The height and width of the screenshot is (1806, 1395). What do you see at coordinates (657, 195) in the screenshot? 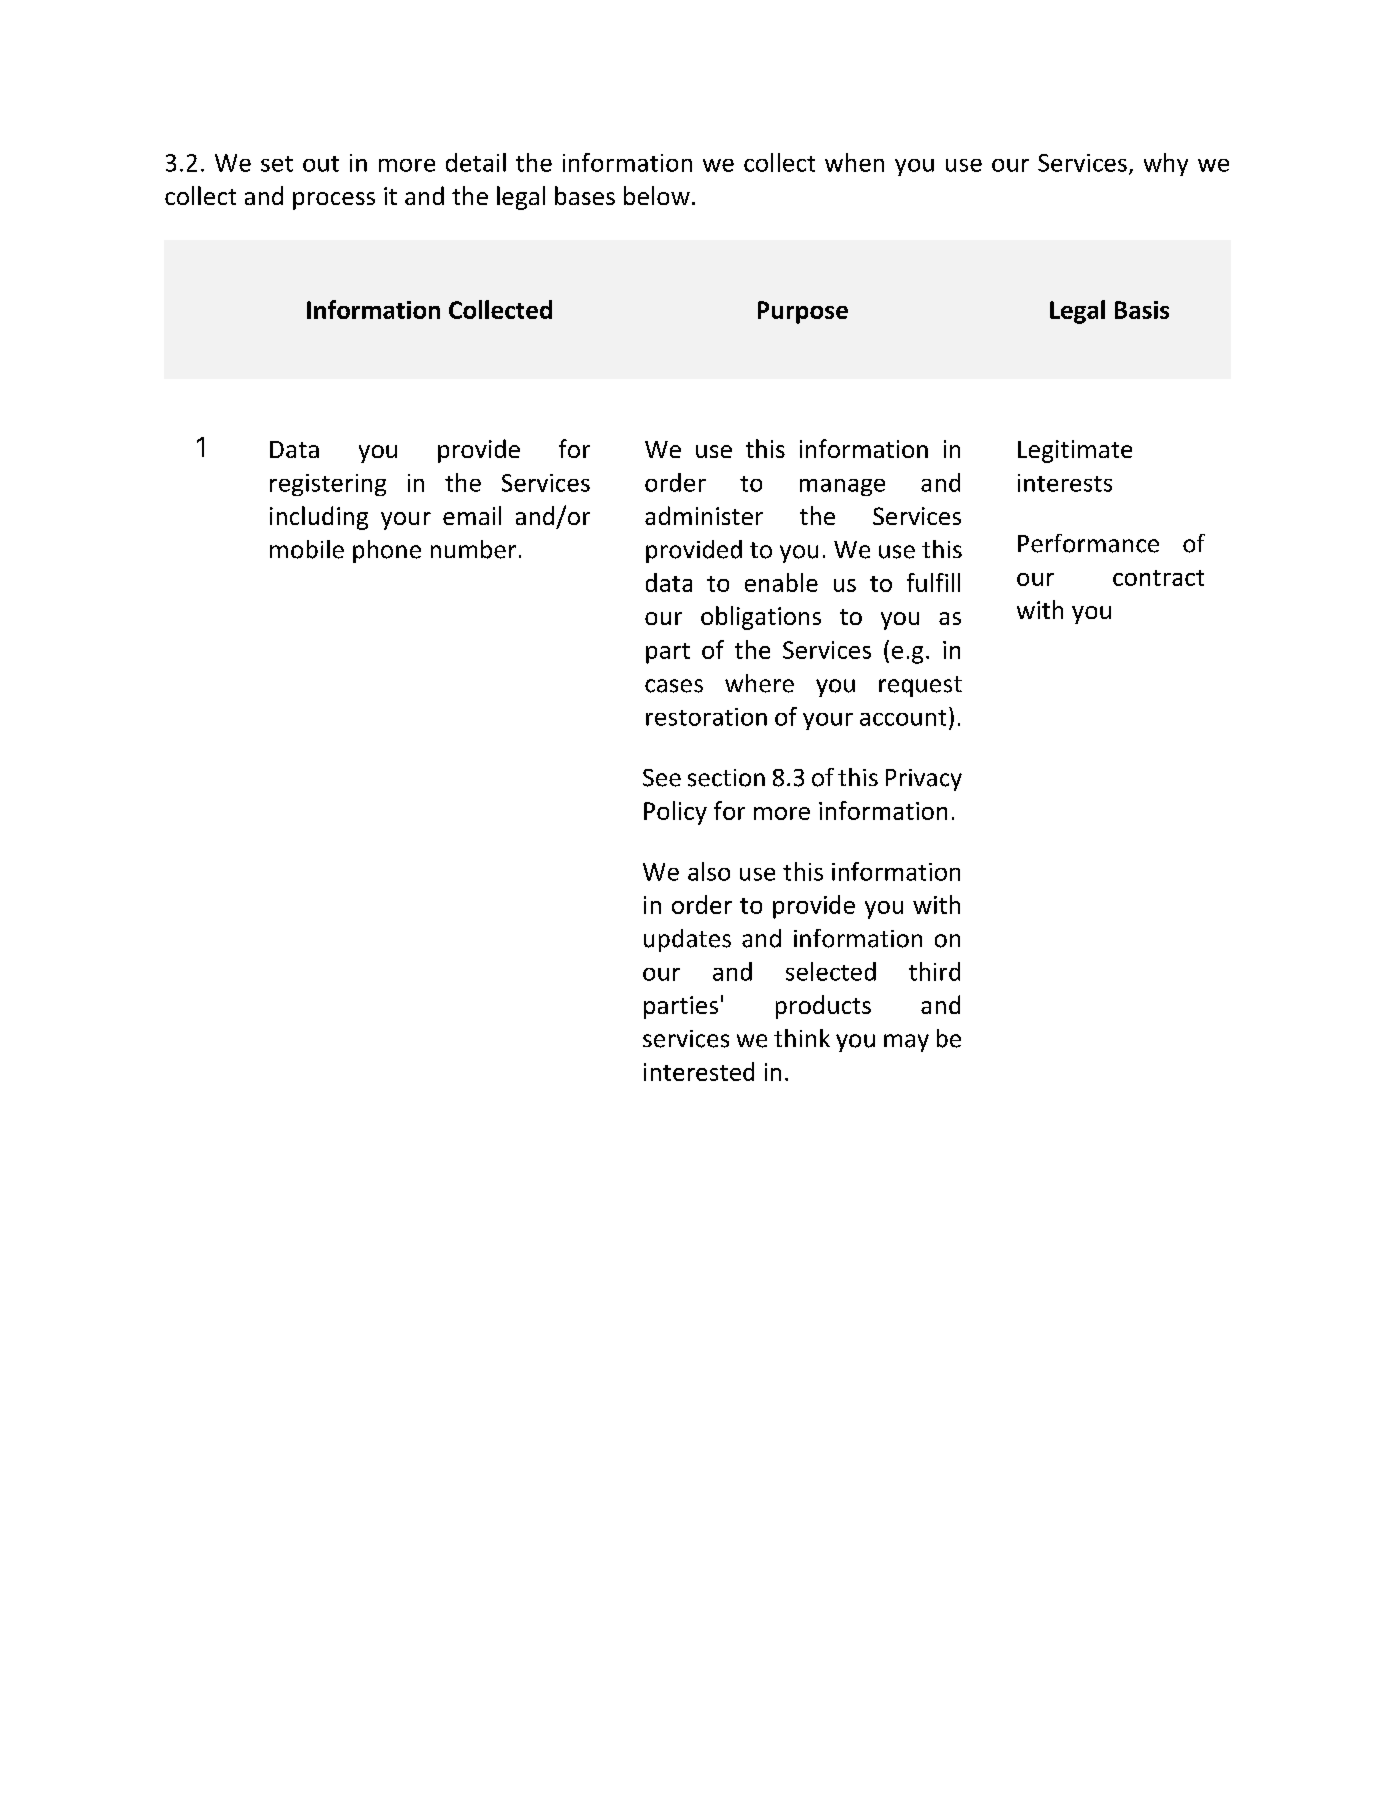
I see `below` at bounding box center [657, 195].
